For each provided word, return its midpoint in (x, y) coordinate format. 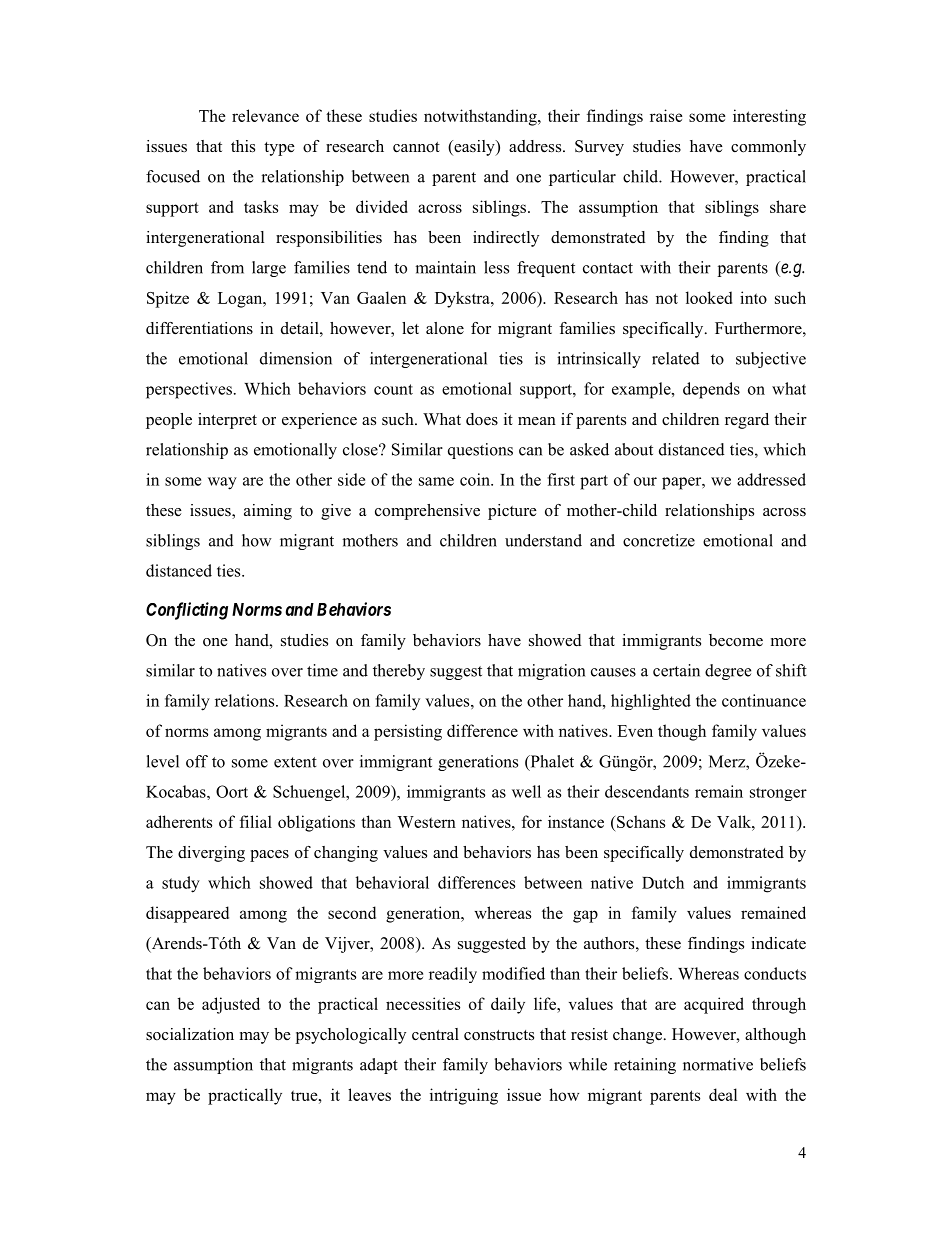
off (197, 761)
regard (747, 421)
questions (480, 451)
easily (474, 148)
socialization (190, 1034)
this (243, 146)
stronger (778, 794)
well (526, 791)
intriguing (464, 1096)
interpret (227, 421)
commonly (768, 148)
